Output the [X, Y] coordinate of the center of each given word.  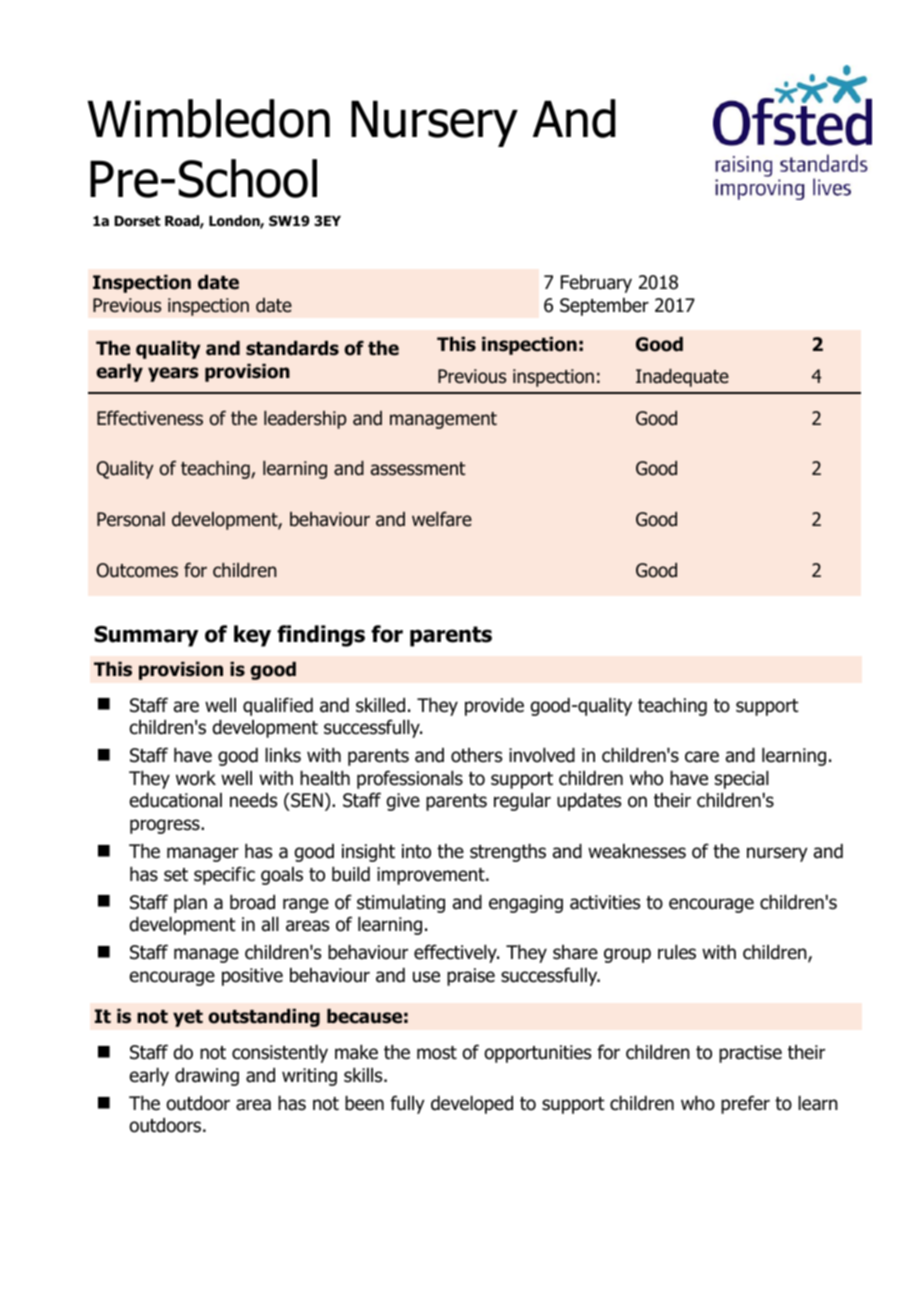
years [173, 374]
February [596, 284]
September [604, 307]
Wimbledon [209, 118]
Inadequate [682, 378]
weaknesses [637, 851]
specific [224, 875]
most [437, 1053]
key [252, 636]
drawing [207, 1077]
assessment [418, 469]
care [702, 757]
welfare [442, 519]
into [416, 851]
